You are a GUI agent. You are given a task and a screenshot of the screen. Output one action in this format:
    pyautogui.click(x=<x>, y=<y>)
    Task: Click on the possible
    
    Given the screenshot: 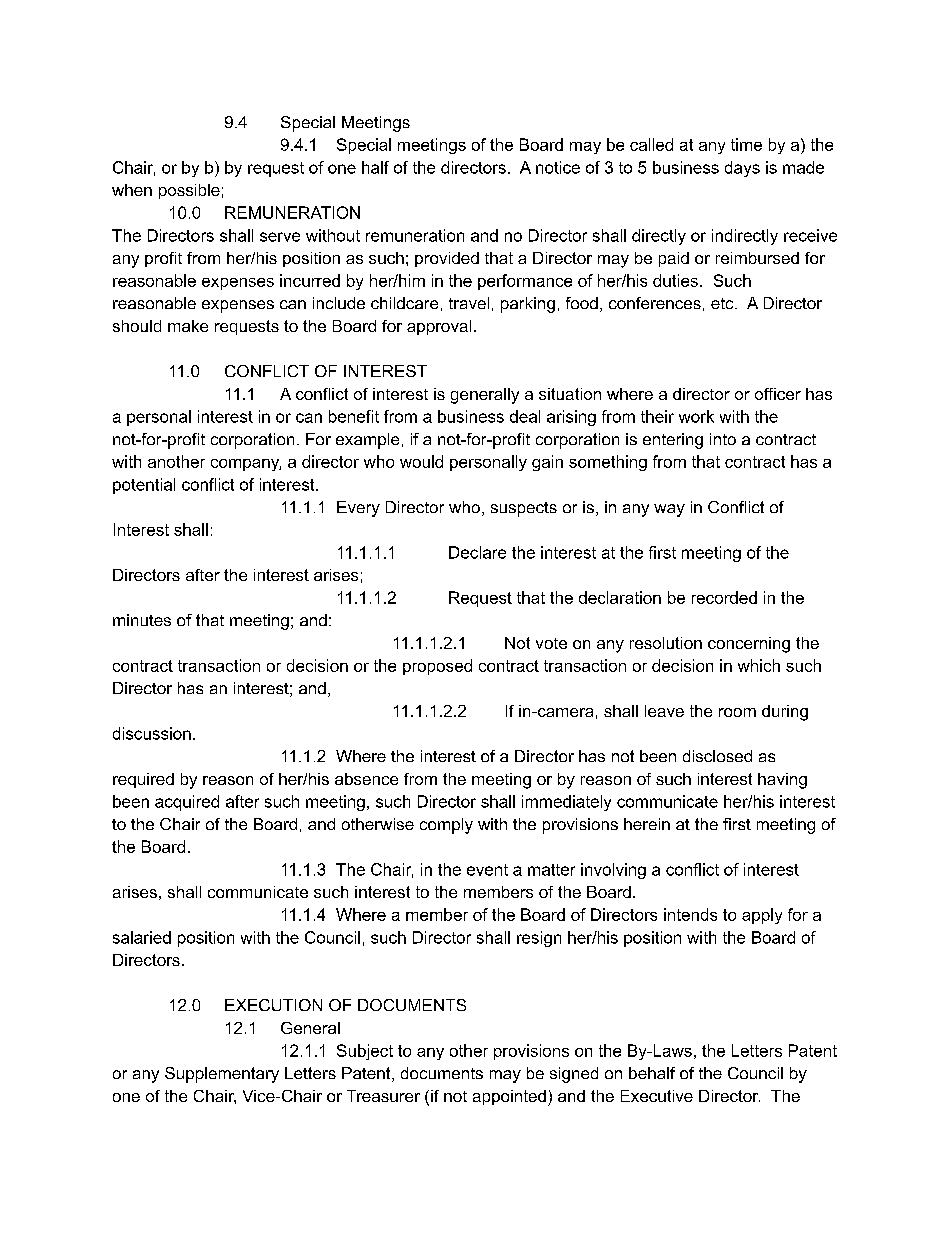 What is the action you would take?
    pyautogui.click(x=189, y=191)
